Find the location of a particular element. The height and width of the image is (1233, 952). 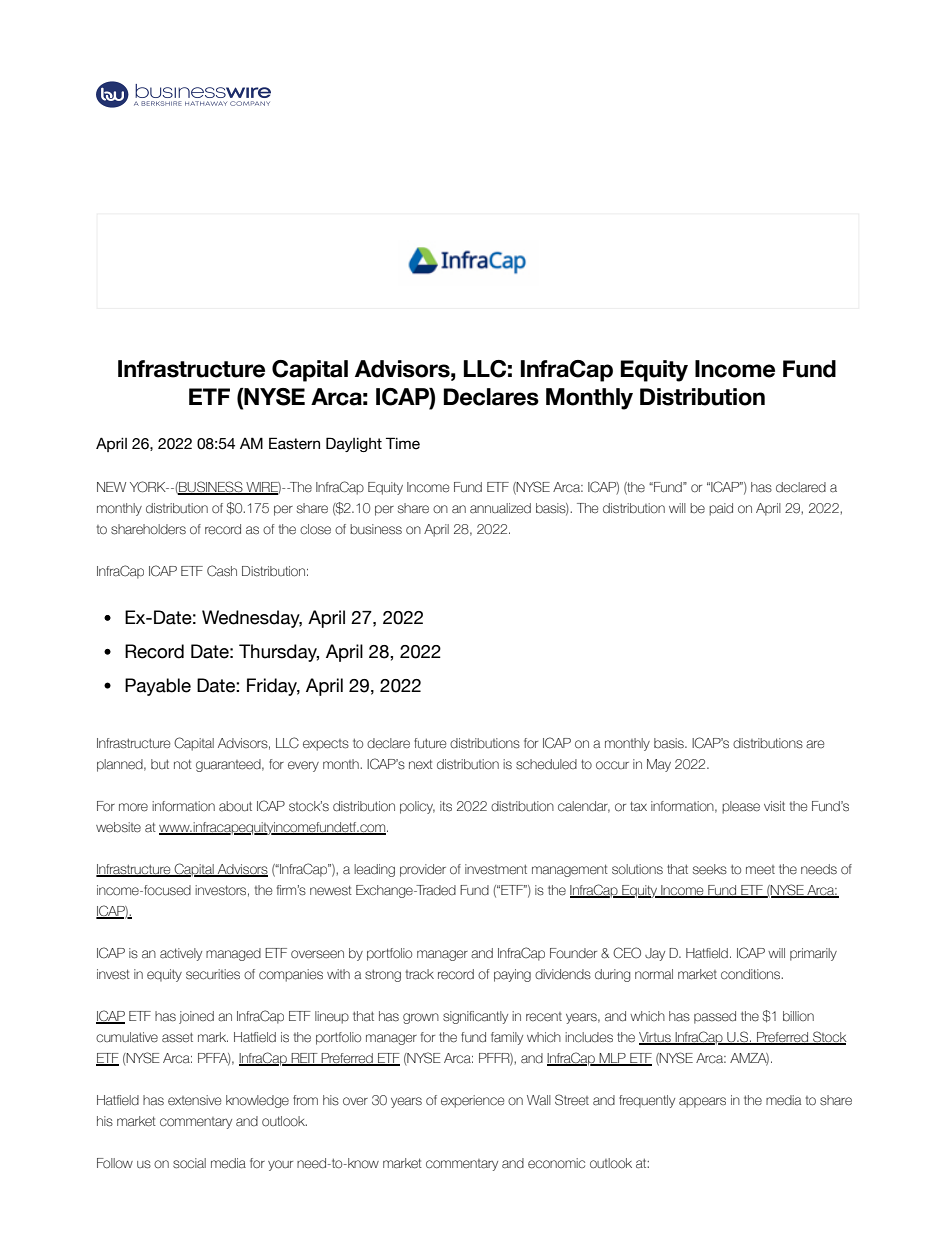

appears is located at coordinates (702, 1102).
